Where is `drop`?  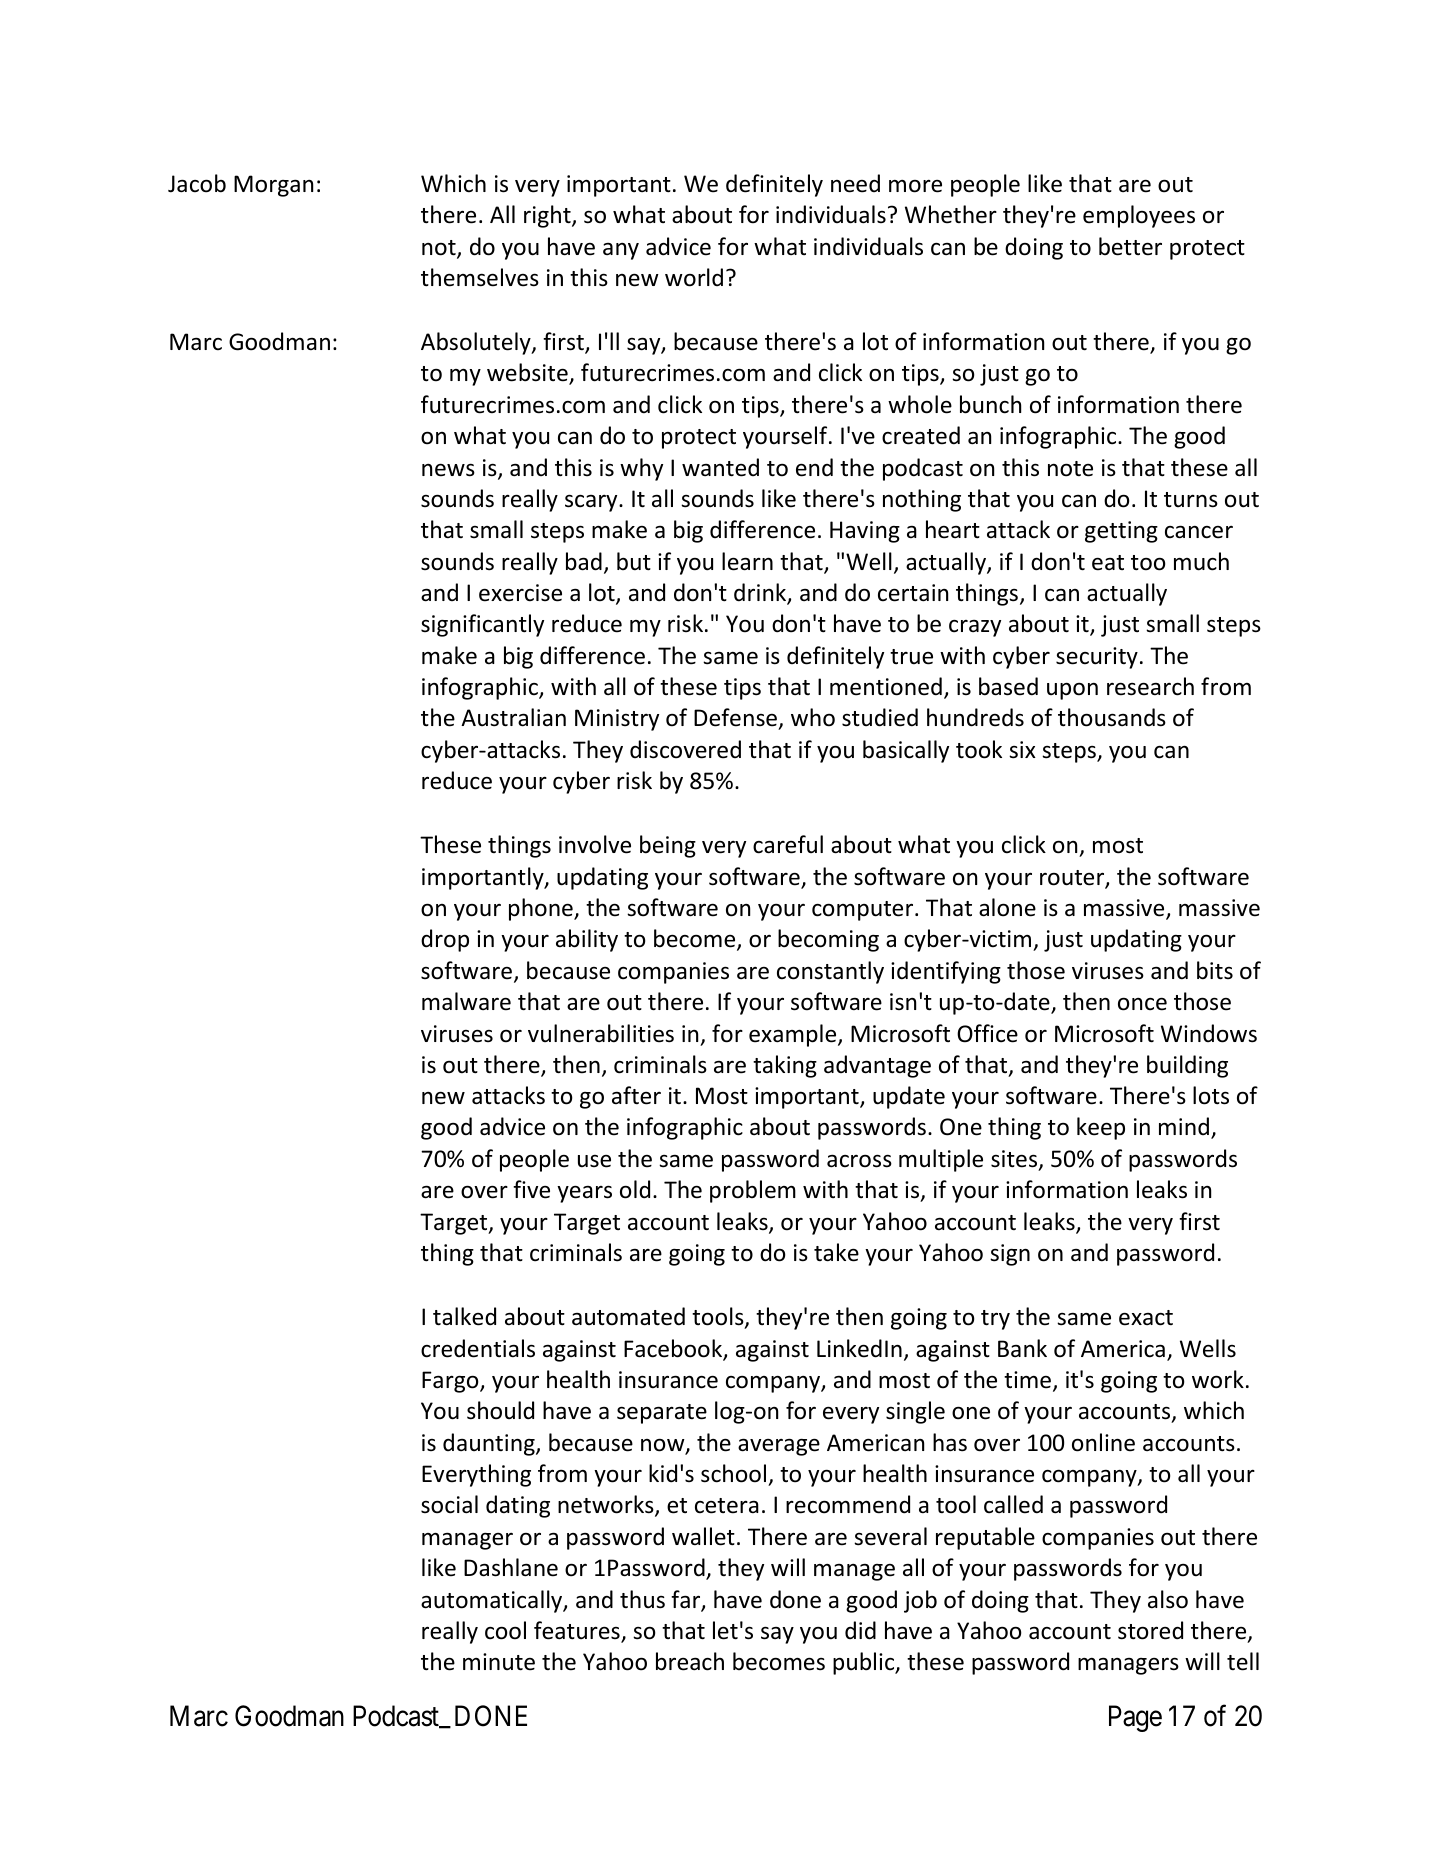 drop is located at coordinates (445, 940).
